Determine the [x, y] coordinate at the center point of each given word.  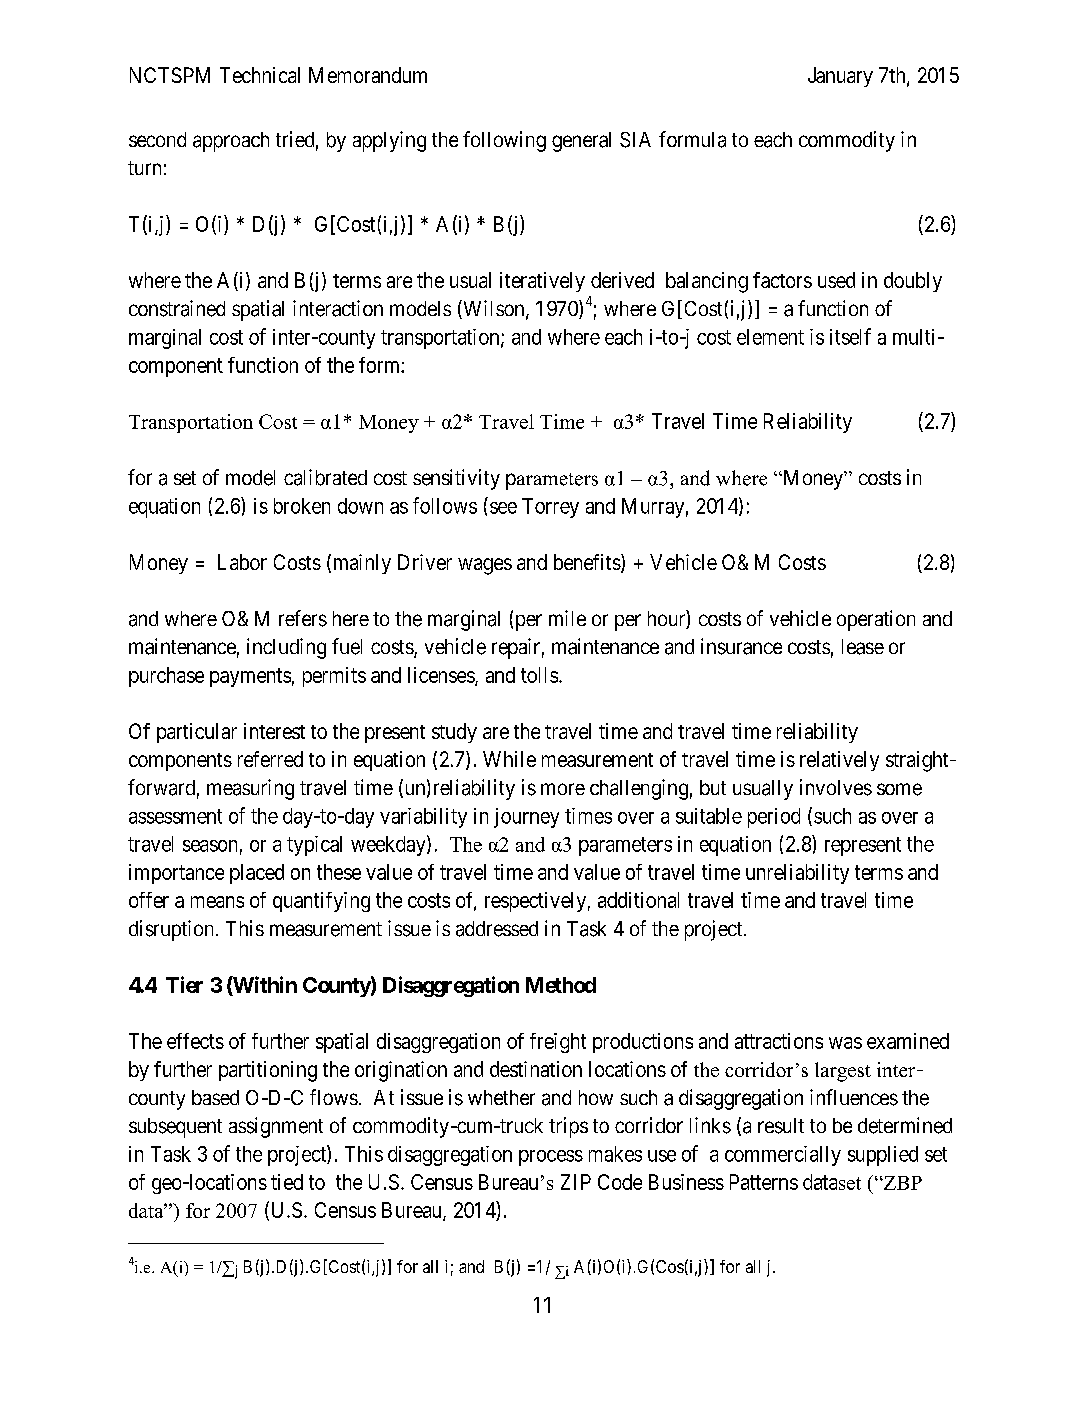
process [551, 1158]
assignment [276, 1127]
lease [863, 647]
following [504, 141]
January [840, 77]
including [286, 648]
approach [231, 142]
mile [567, 618]
